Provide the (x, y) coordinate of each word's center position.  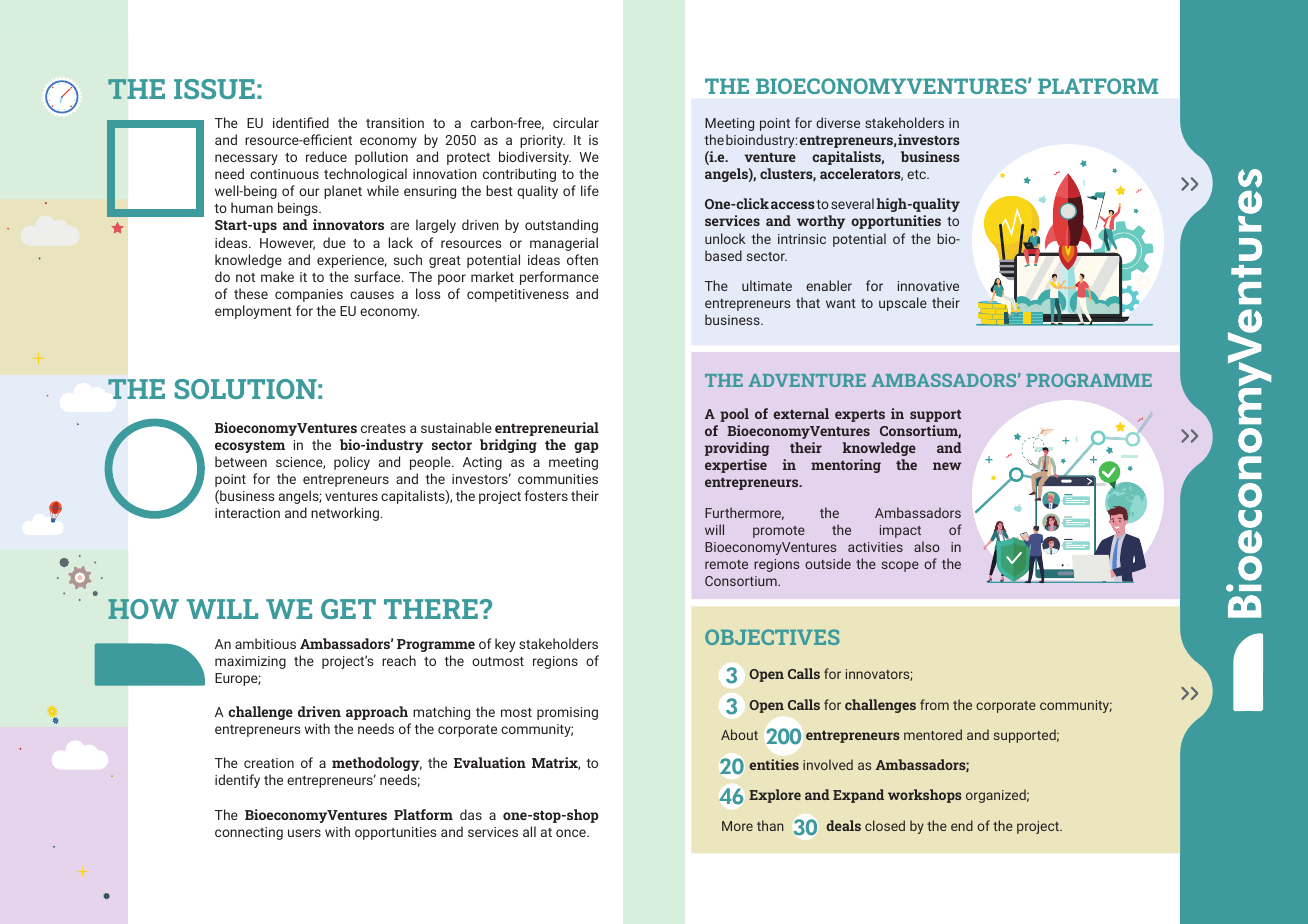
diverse (838, 122)
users (304, 833)
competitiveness (518, 295)
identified (301, 122)
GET (348, 609)
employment (253, 312)
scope (900, 566)
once (572, 833)
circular (576, 122)
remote (726, 564)
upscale (903, 304)
